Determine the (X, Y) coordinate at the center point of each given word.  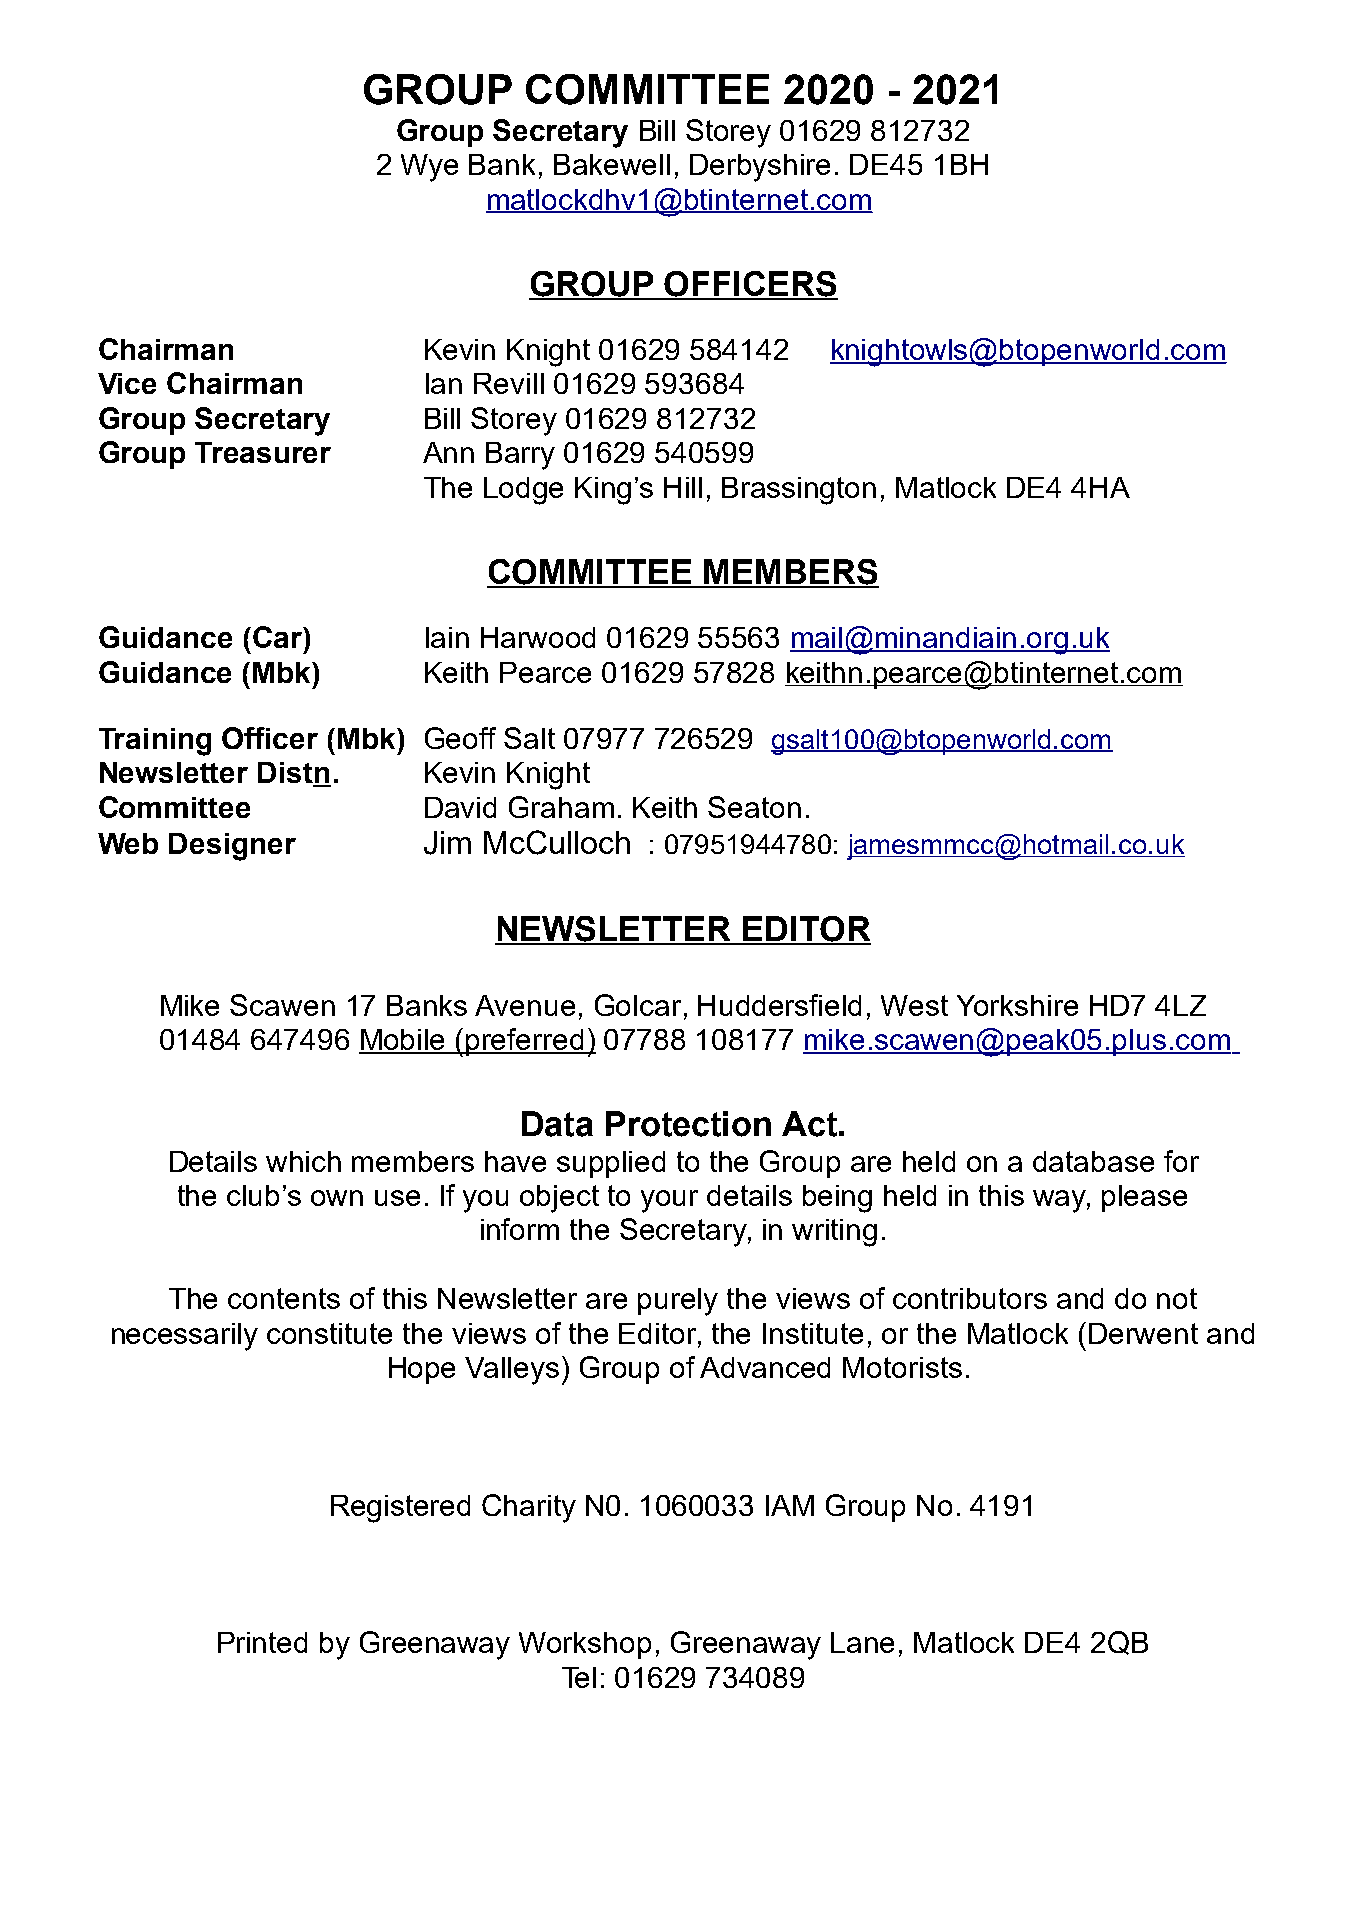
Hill (683, 487)
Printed (262, 1642)
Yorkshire (1017, 1005)
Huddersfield (779, 1005)
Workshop (585, 1645)
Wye (429, 168)
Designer (232, 847)
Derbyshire (760, 168)
